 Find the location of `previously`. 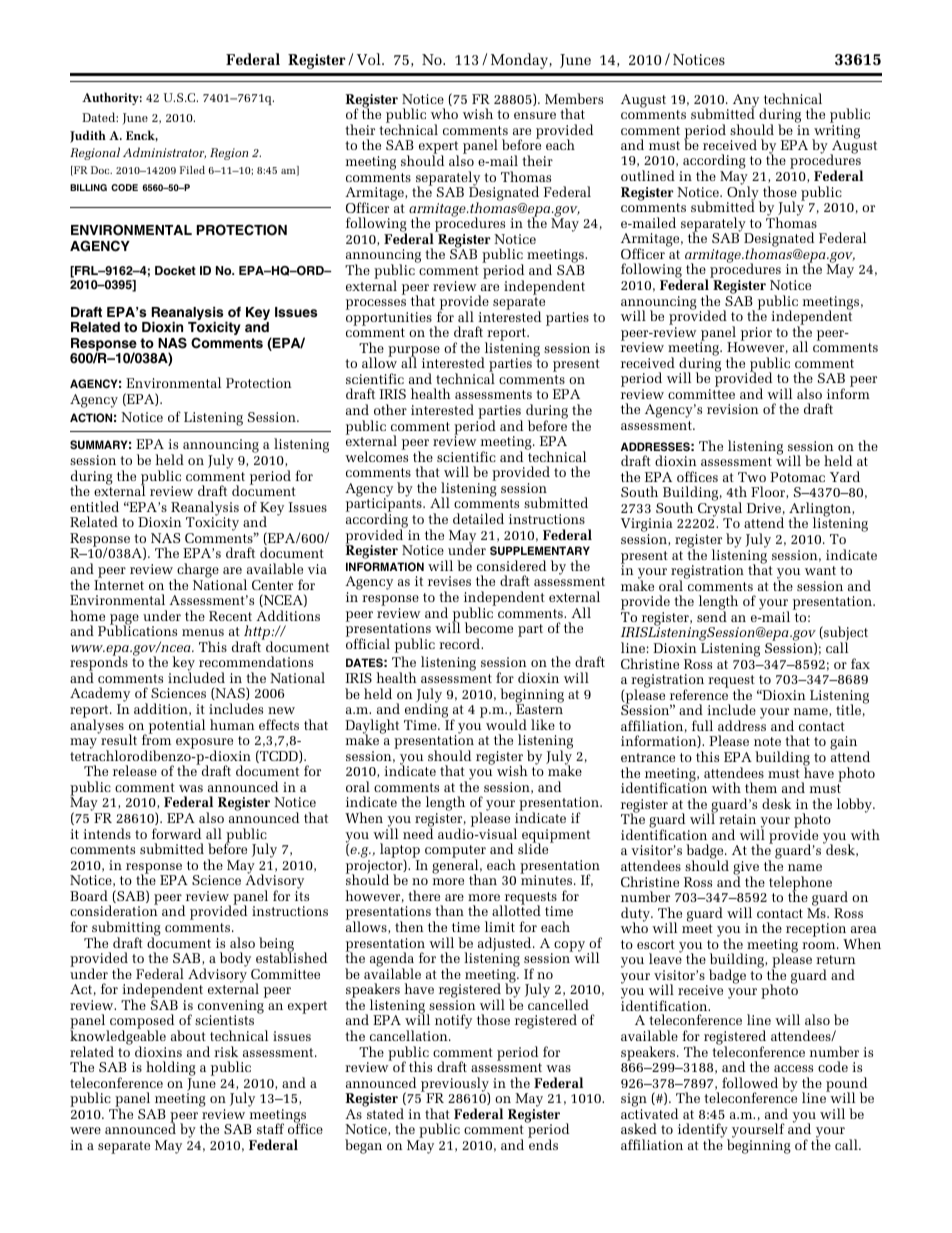

previously is located at coordinates (455, 1085).
